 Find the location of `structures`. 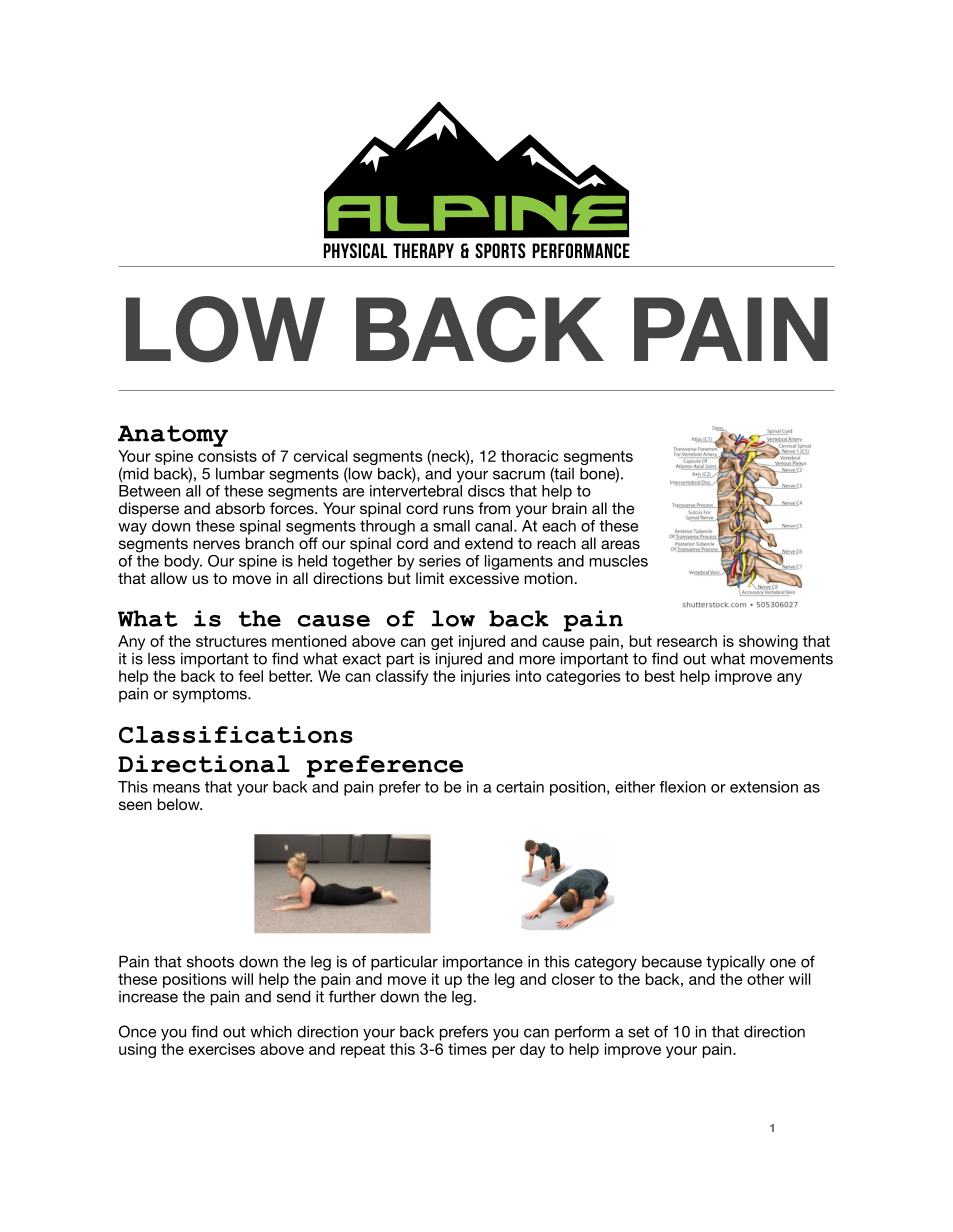

structures is located at coordinates (231, 641).
